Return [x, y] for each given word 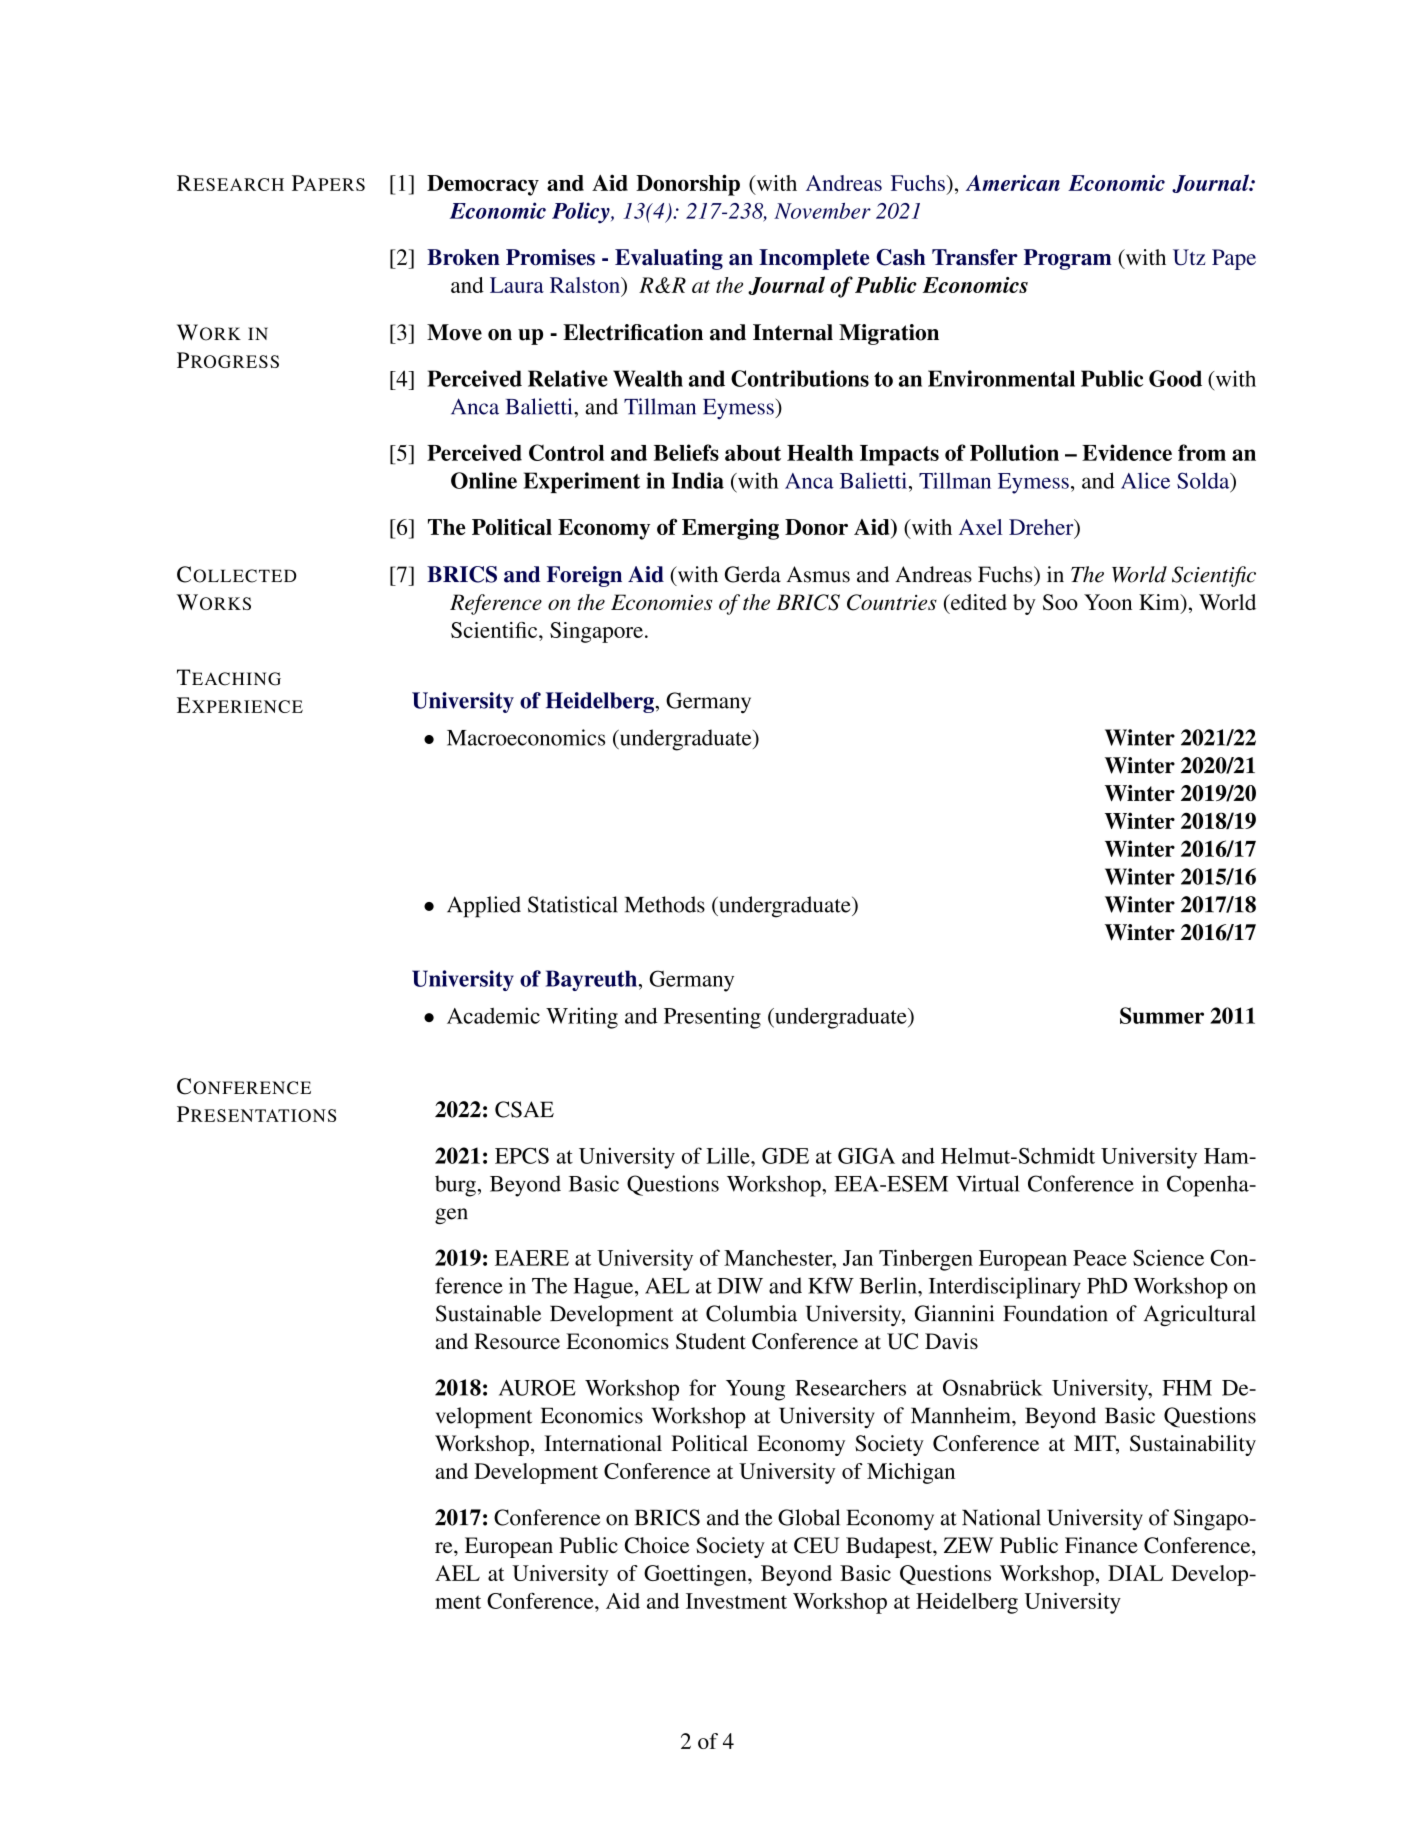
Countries [892, 602]
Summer [1162, 1015]
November [822, 211]
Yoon [1108, 602]
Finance [1101, 1545]
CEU [817, 1545]
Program [1067, 259]
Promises [550, 257]
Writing [582, 1018]
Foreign [584, 576]
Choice [657, 1545]
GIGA [866, 1156]
